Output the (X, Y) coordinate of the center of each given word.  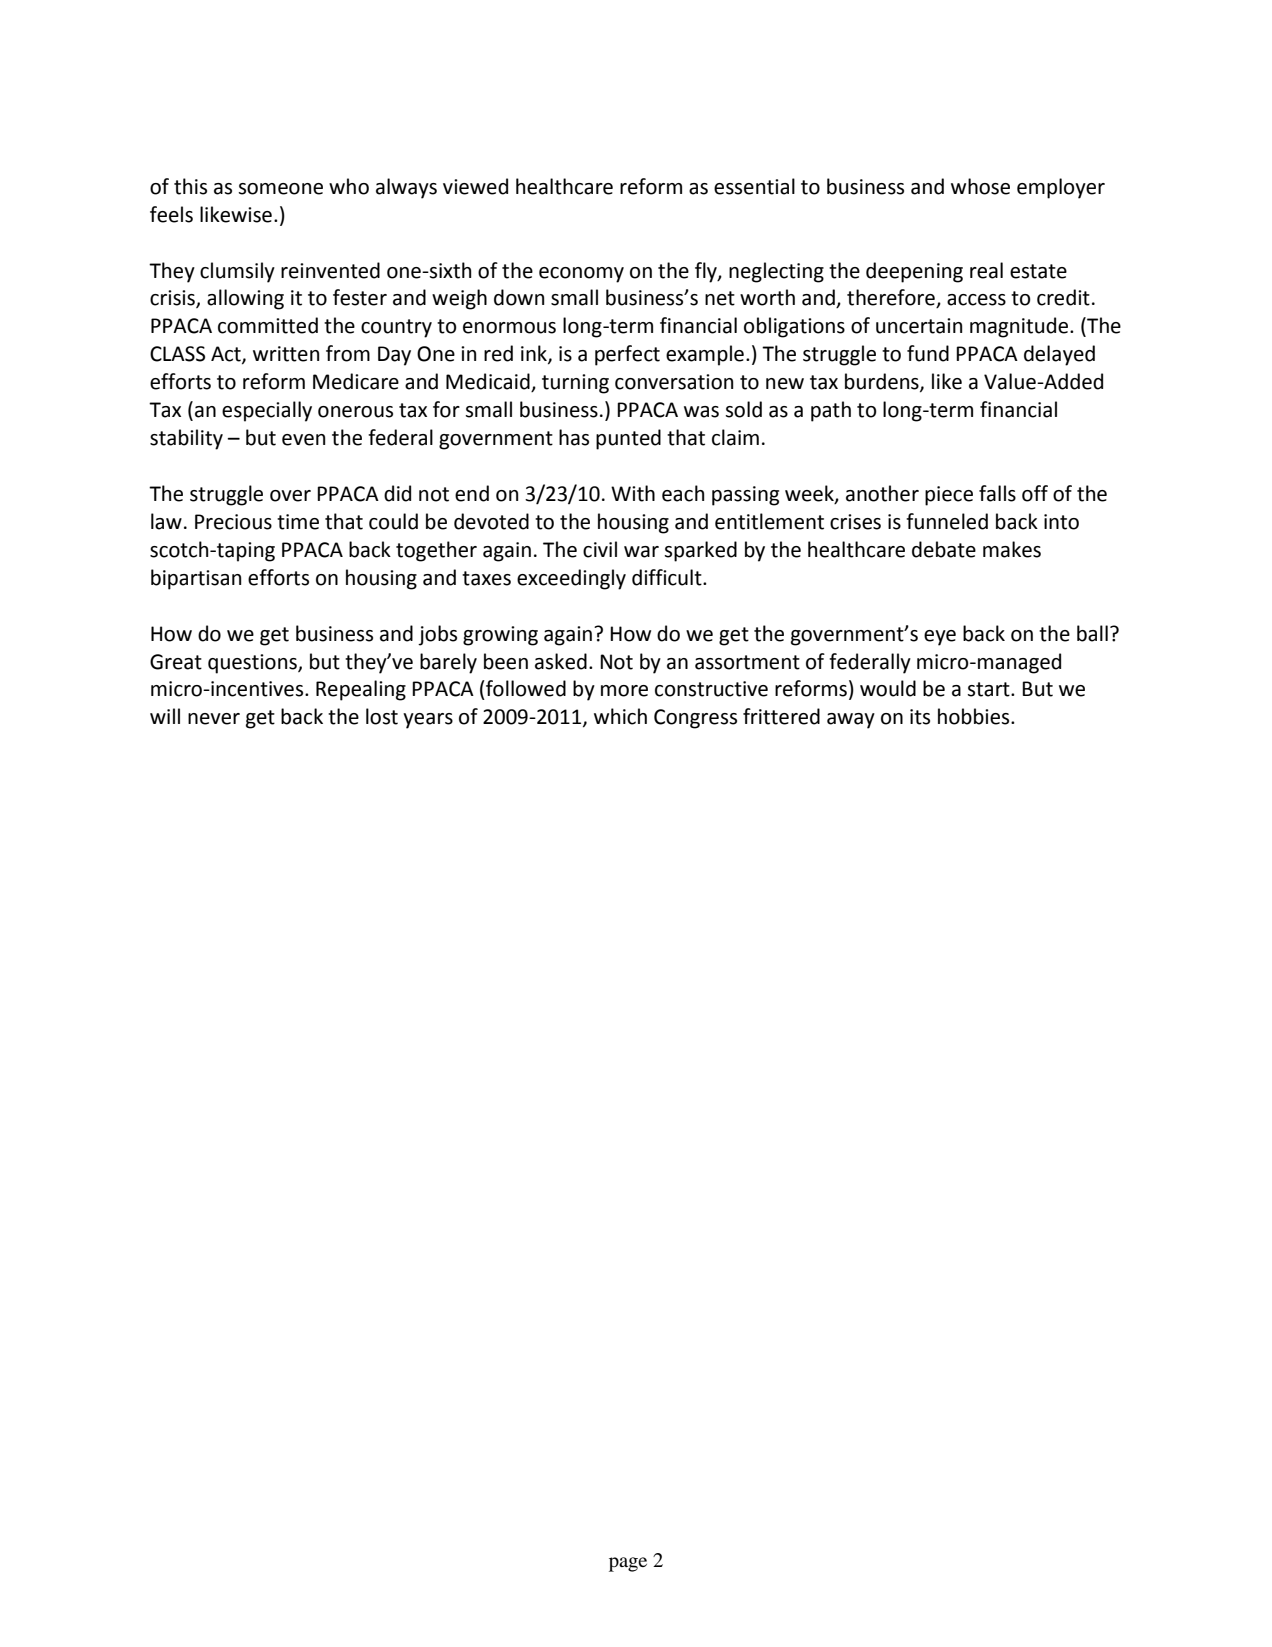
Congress (695, 719)
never (214, 719)
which (620, 716)
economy (581, 275)
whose (980, 186)
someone (280, 189)
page (628, 1564)
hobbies (975, 716)
